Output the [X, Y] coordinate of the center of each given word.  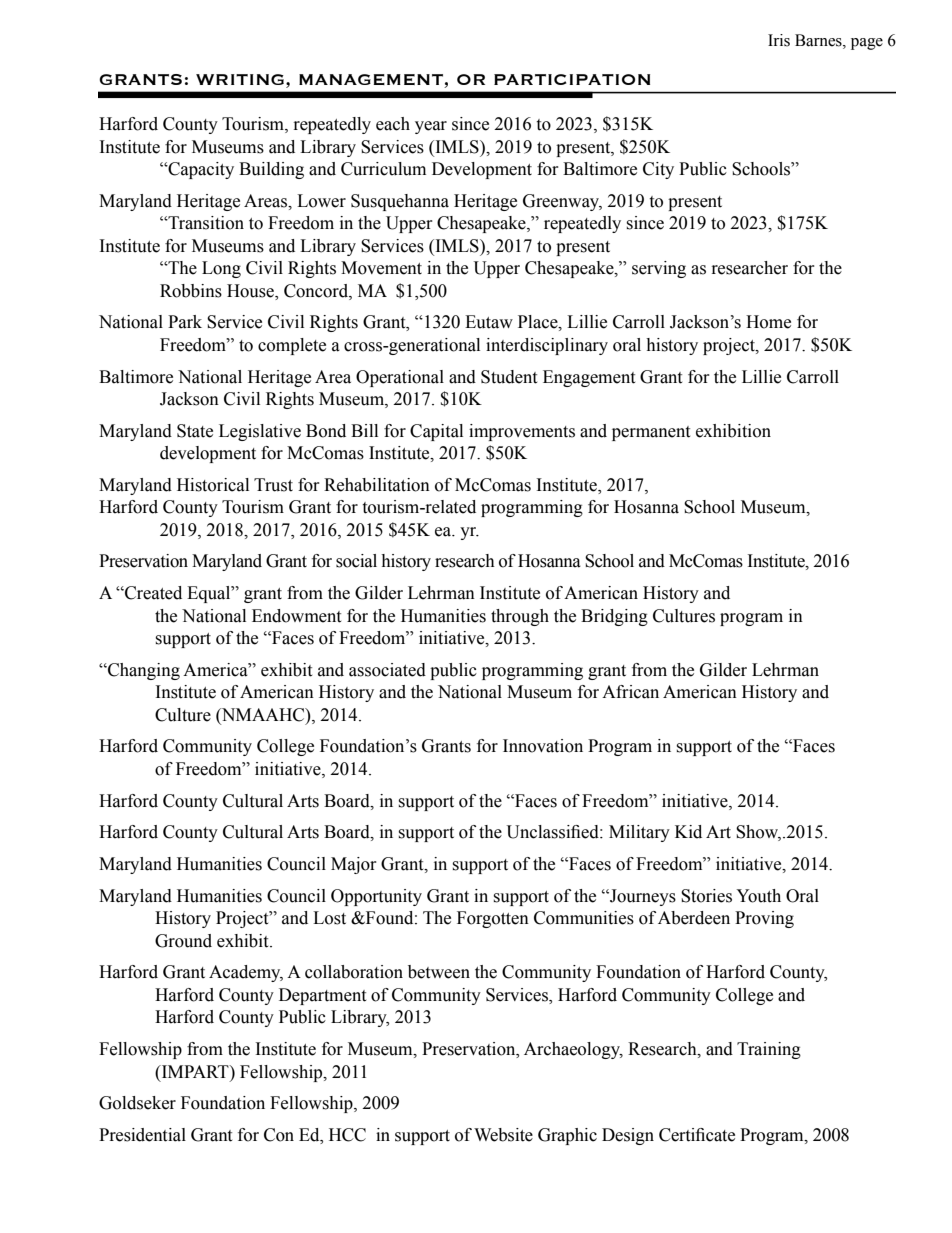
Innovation [543, 746]
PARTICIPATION [572, 79]
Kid [688, 832]
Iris [779, 40]
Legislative [260, 432]
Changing [143, 671]
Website [503, 1135]
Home [768, 322]
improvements [522, 432]
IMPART [195, 1071]
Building [271, 170]
